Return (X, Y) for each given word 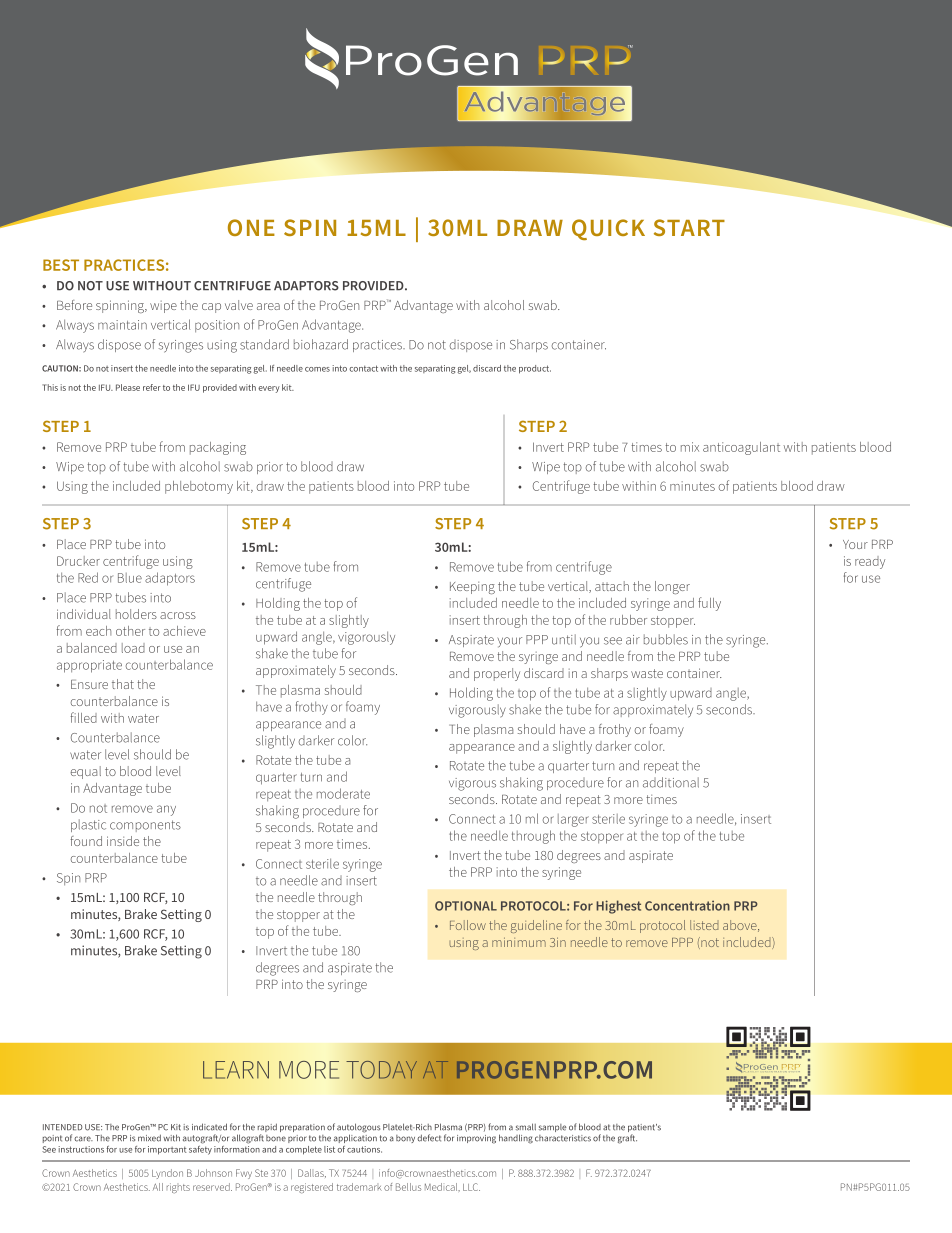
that (123, 684)
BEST (61, 265)
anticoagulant (741, 448)
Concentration (687, 905)
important (167, 1150)
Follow (468, 925)
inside (123, 841)
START (689, 227)
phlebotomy (199, 487)
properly (497, 674)
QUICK (608, 229)
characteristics (563, 1138)
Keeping (472, 588)
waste (647, 673)
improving (476, 1139)
